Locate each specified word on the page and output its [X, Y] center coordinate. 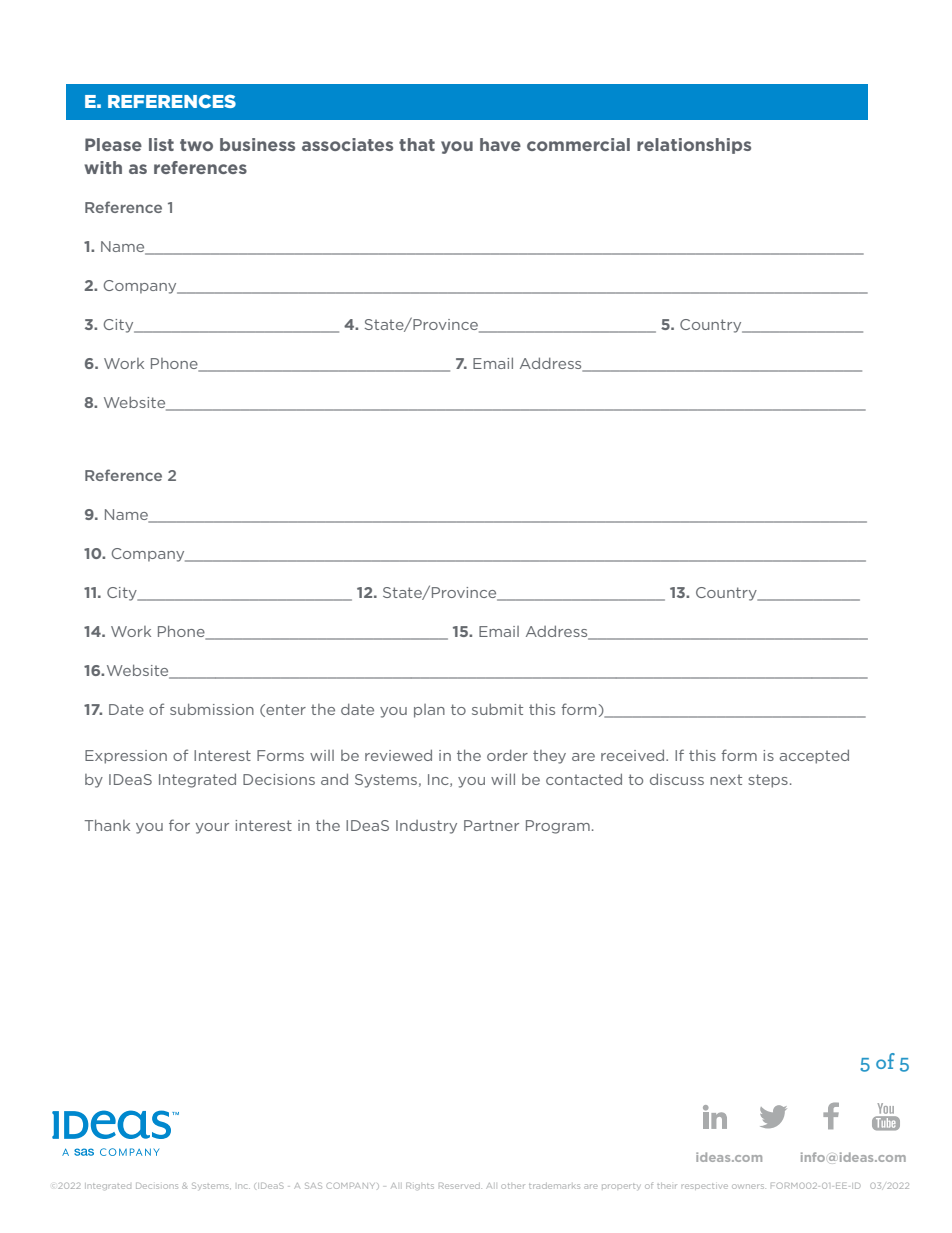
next [726, 779]
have [500, 144]
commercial [578, 144]
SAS [313, 1185]
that [417, 144]
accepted [814, 756]
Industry [426, 827]
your [212, 828]
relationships [694, 146]
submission [212, 709]
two [196, 145]
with [103, 167]
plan [429, 711]
